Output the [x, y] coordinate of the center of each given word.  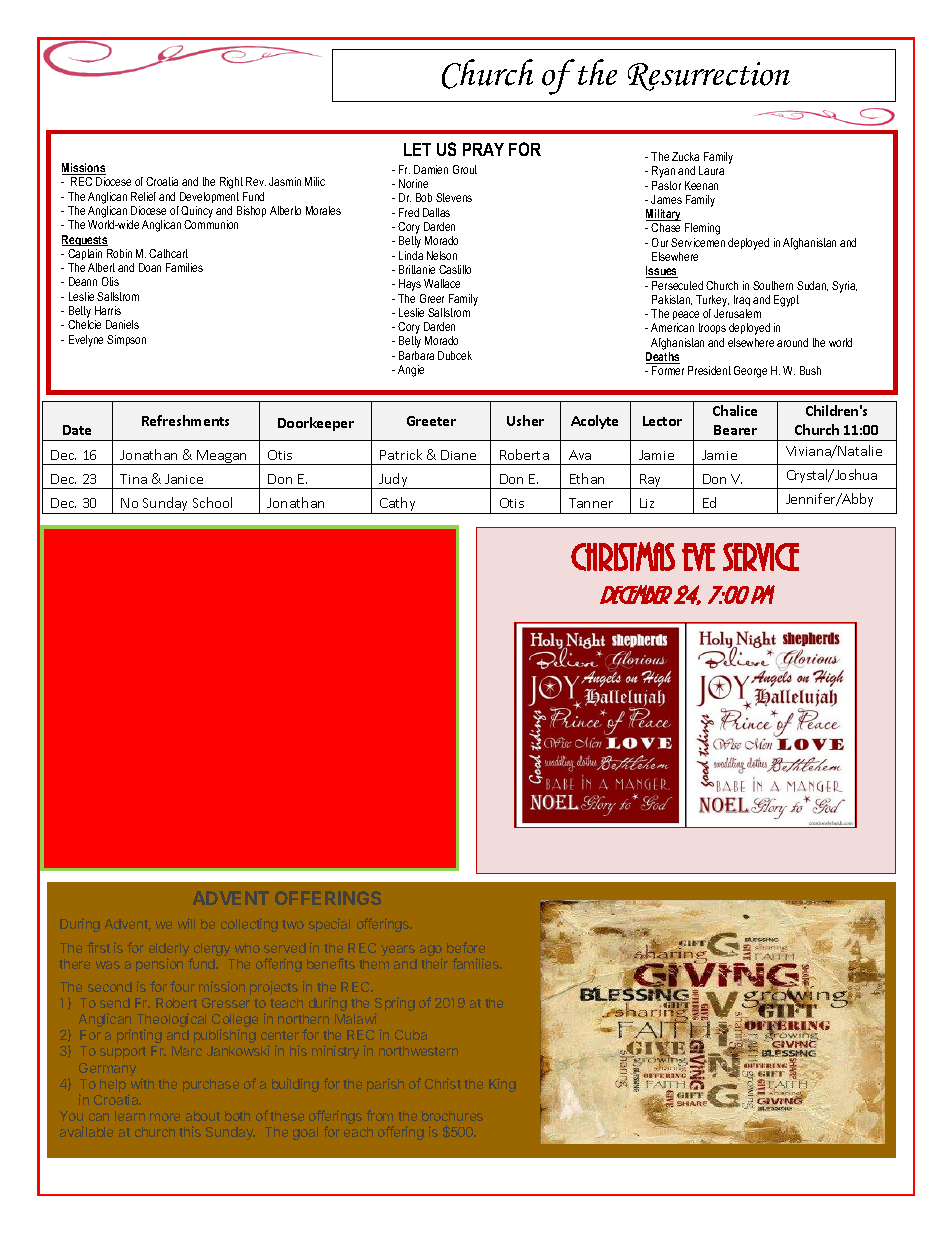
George [750, 372]
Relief [143, 196]
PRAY [483, 149]
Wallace [442, 283]
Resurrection [709, 76]
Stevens [454, 197]
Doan [150, 267]
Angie [411, 371]
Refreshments [185, 420]
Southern [773, 285]
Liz [647, 503]
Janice [184, 479]
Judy [394, 481]
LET [417, 149]
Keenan [701, 185]
